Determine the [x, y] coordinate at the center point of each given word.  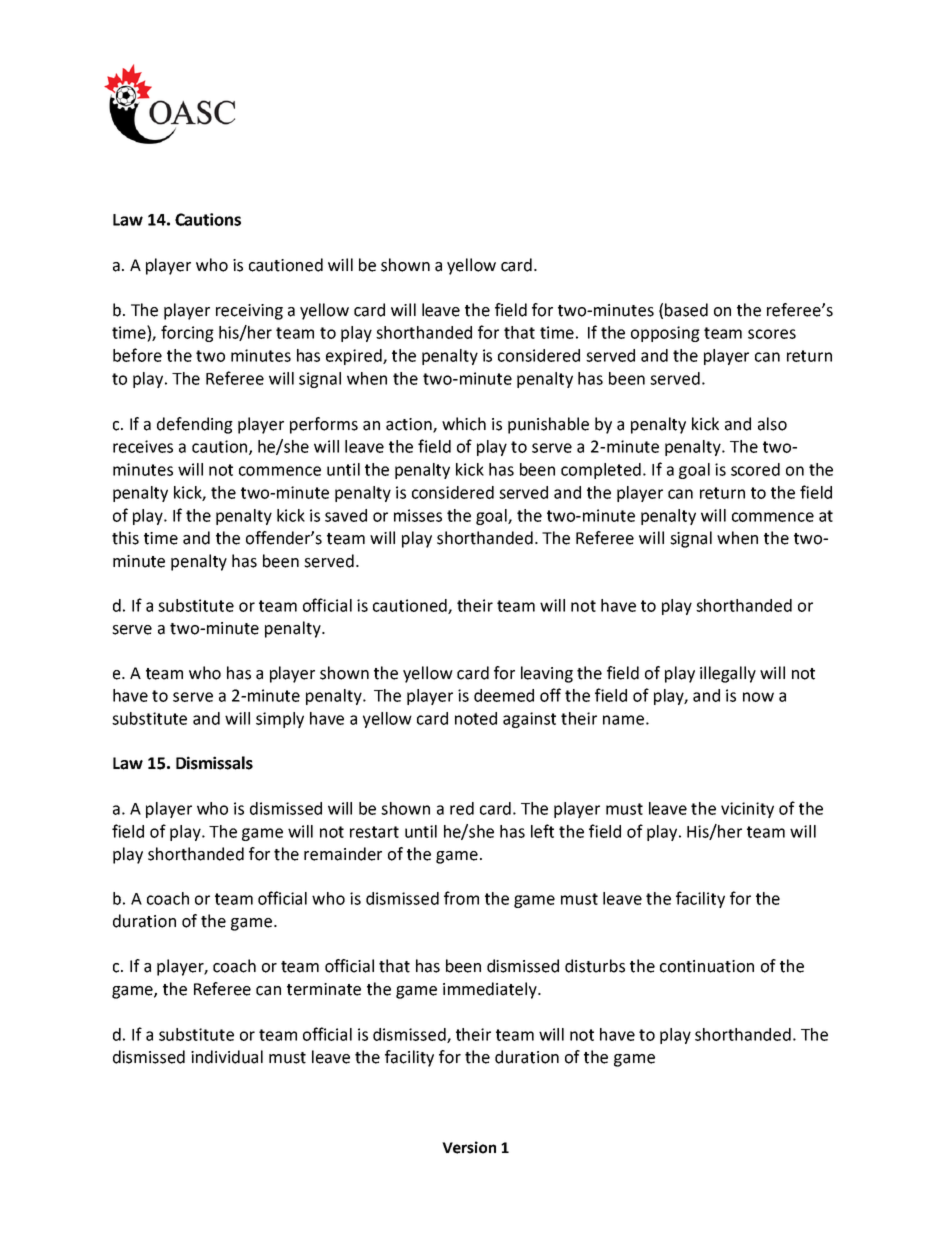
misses [418, 515]
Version [469, 1147]
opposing [665, 334]
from [461, 898]
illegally [728, 674]
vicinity [747, 810]
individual [227, 1057]
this [125, 538]
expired [355, 357]
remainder [343, 854]
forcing [187, 333]
